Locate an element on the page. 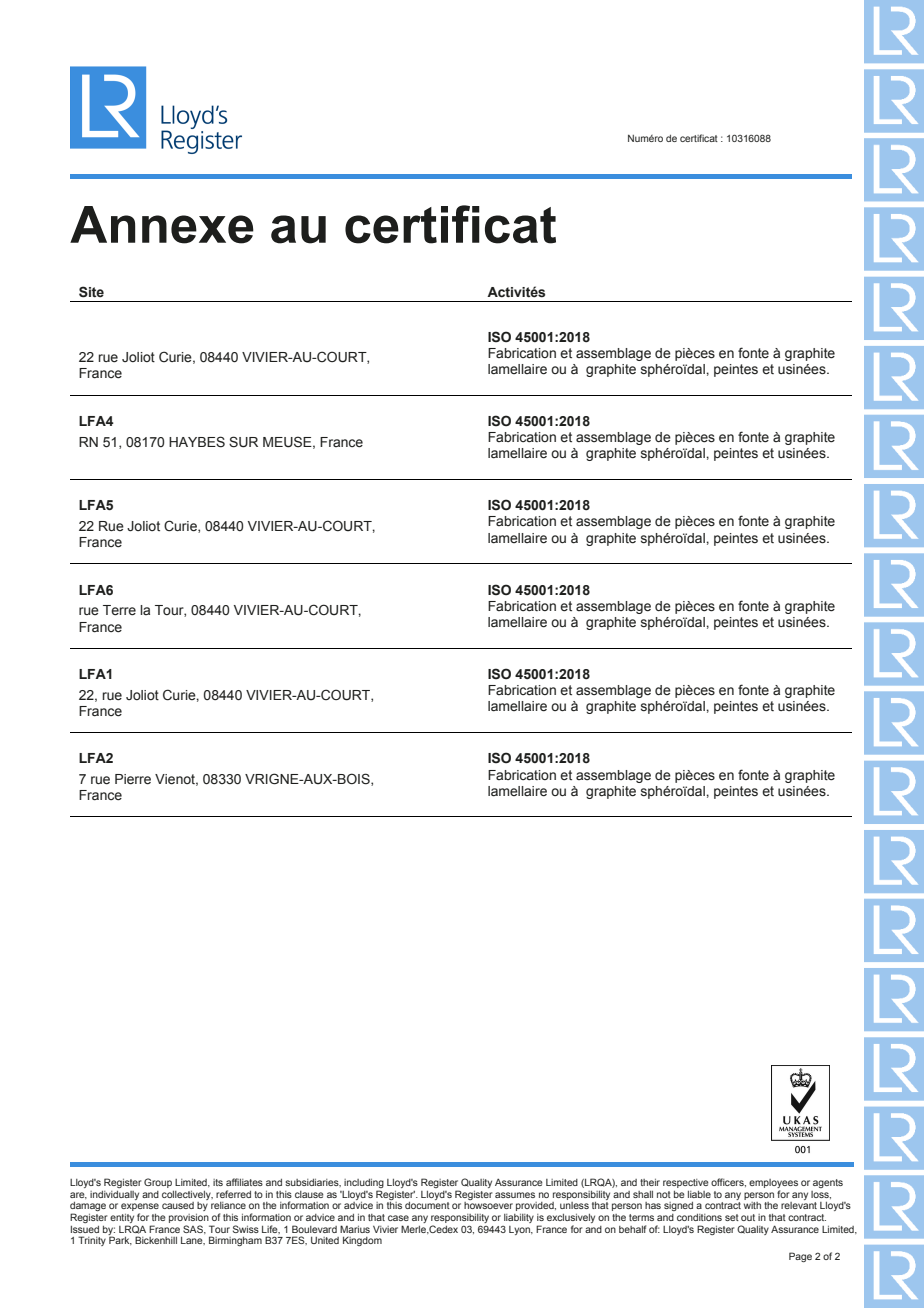 The height and width of the document is (1308, 924). Annexe is located at coordinates (162, 225).
